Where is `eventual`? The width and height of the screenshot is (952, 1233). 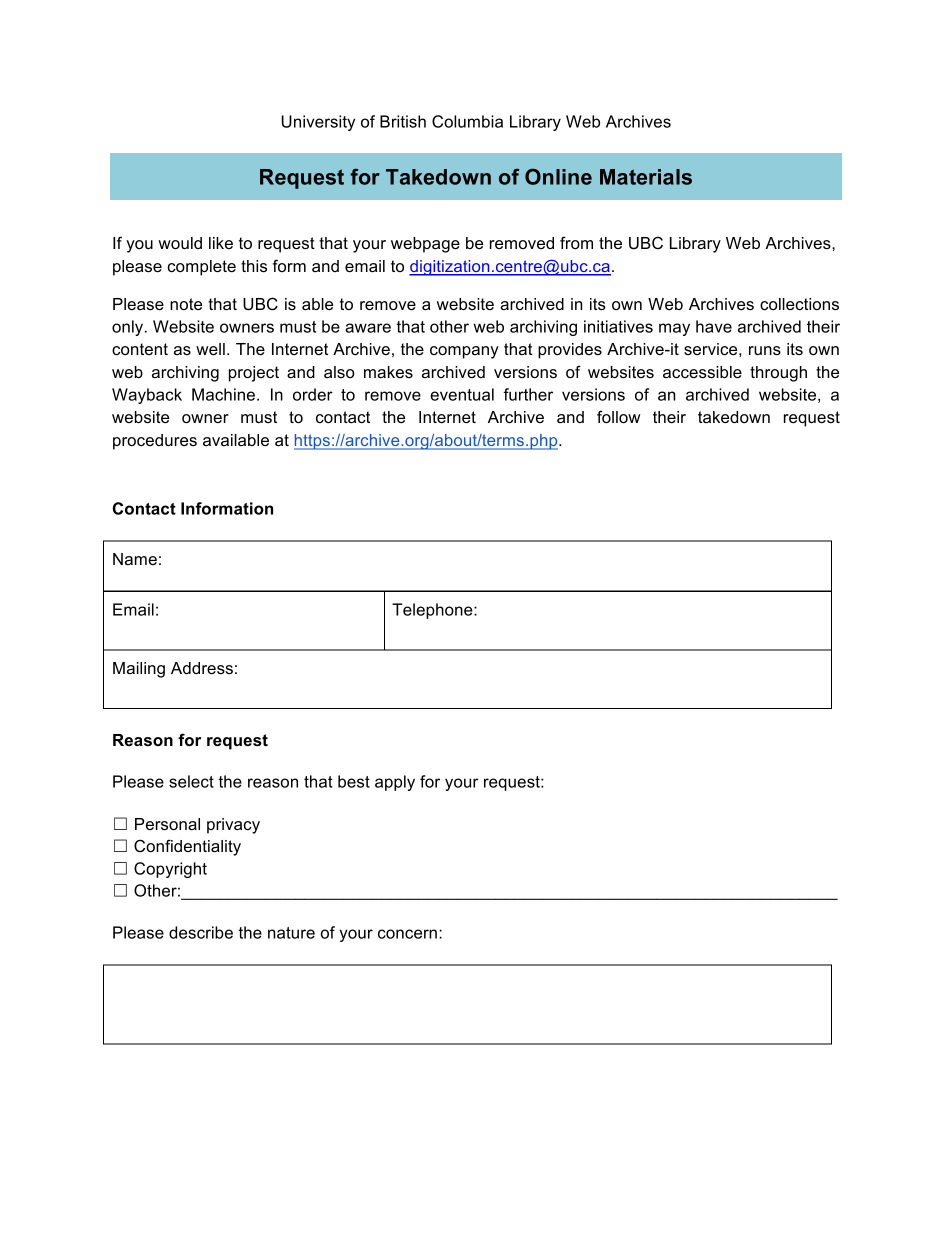 eventual is located at coordinates (462, 394).
